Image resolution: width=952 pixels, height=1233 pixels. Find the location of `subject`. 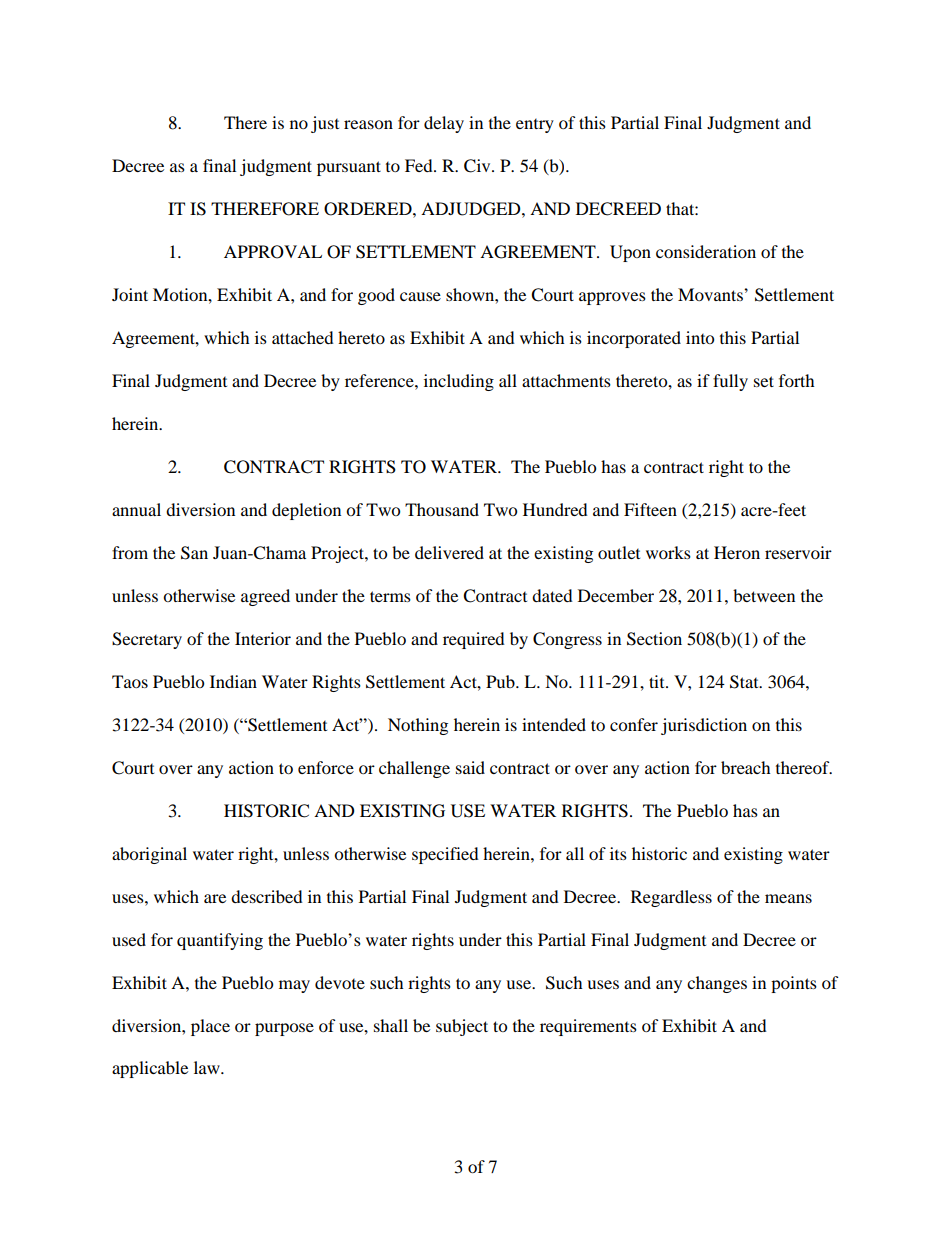

subject is located at coordinates (462, 1027).
